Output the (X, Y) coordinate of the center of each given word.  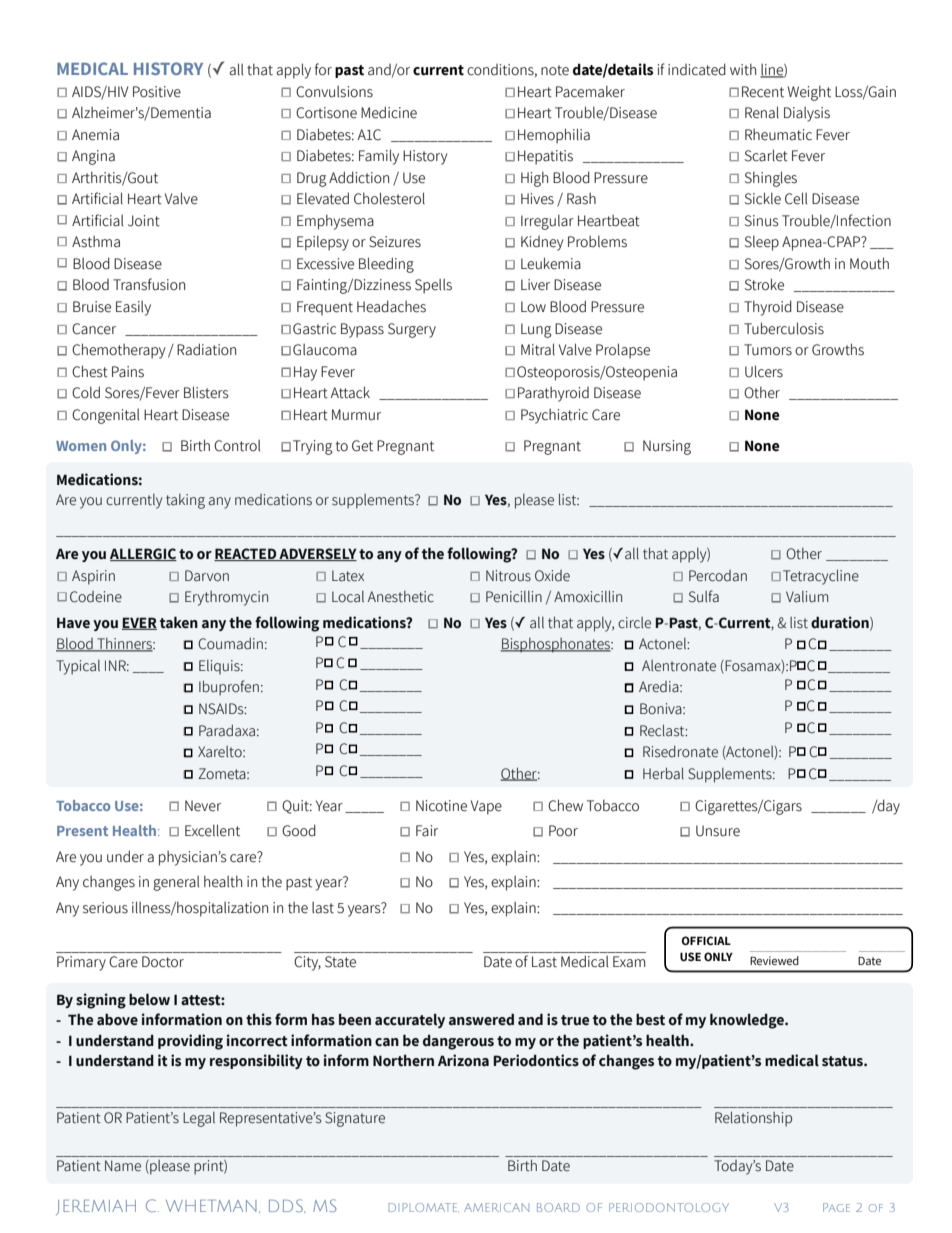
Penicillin (514, 597)
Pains (128, 372)
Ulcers (764, 371)
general (176, 883)
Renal (762, 112)
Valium (807, 597)
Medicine (389, 112)
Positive (157, 92)
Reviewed (774, 960)
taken (179, 622)
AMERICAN (496, 1207)
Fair (427, 831)
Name (123, 1166)
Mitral (538, 349)
